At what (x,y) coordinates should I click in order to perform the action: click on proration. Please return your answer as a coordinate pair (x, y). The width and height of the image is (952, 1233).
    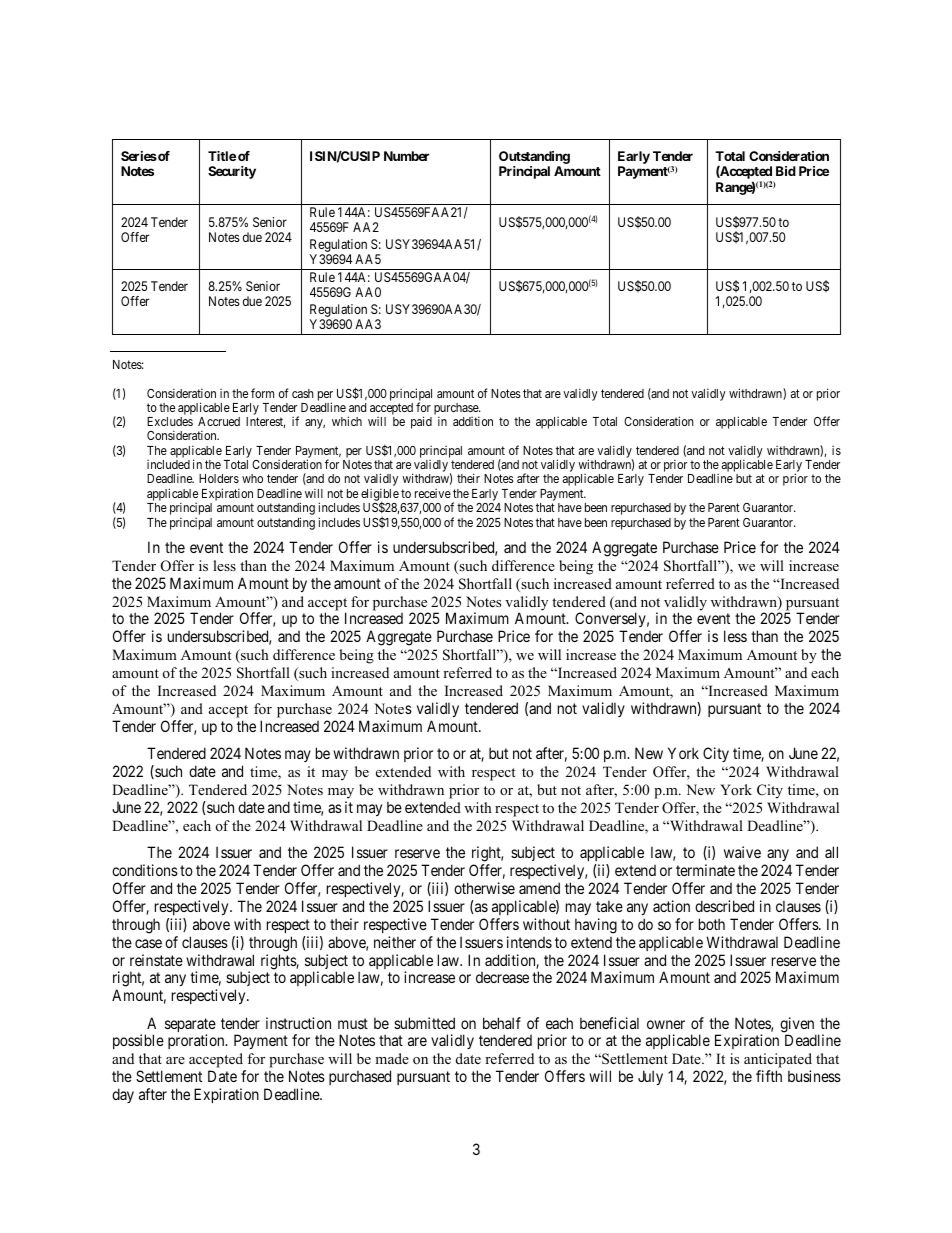
    Looking at the image, I should click on (197, 1041).
